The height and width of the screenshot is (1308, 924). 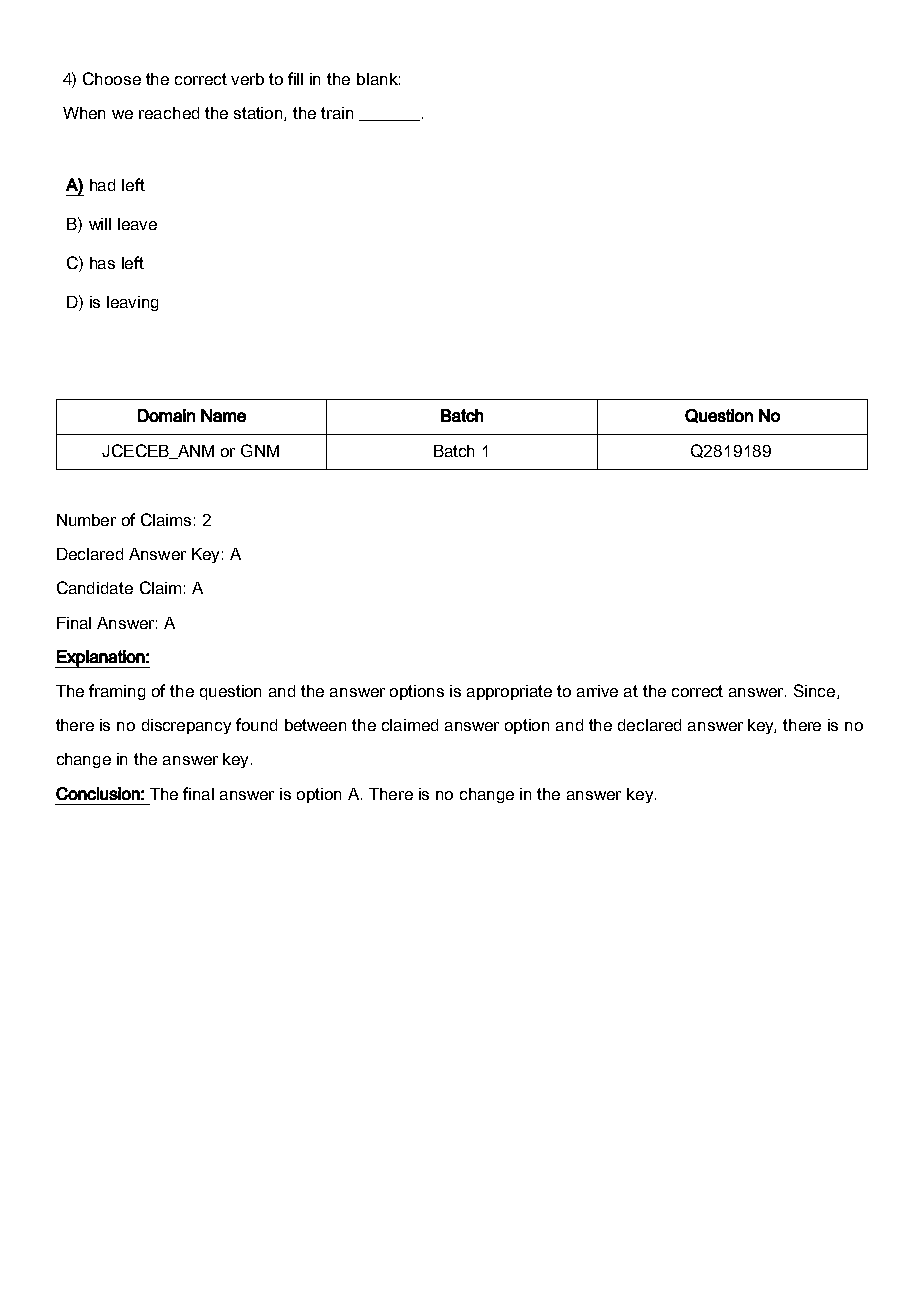 What do you see at coordinates (186, 726) in the screenshot?
I see `discrepancy` at bounding box center [186, 726].
